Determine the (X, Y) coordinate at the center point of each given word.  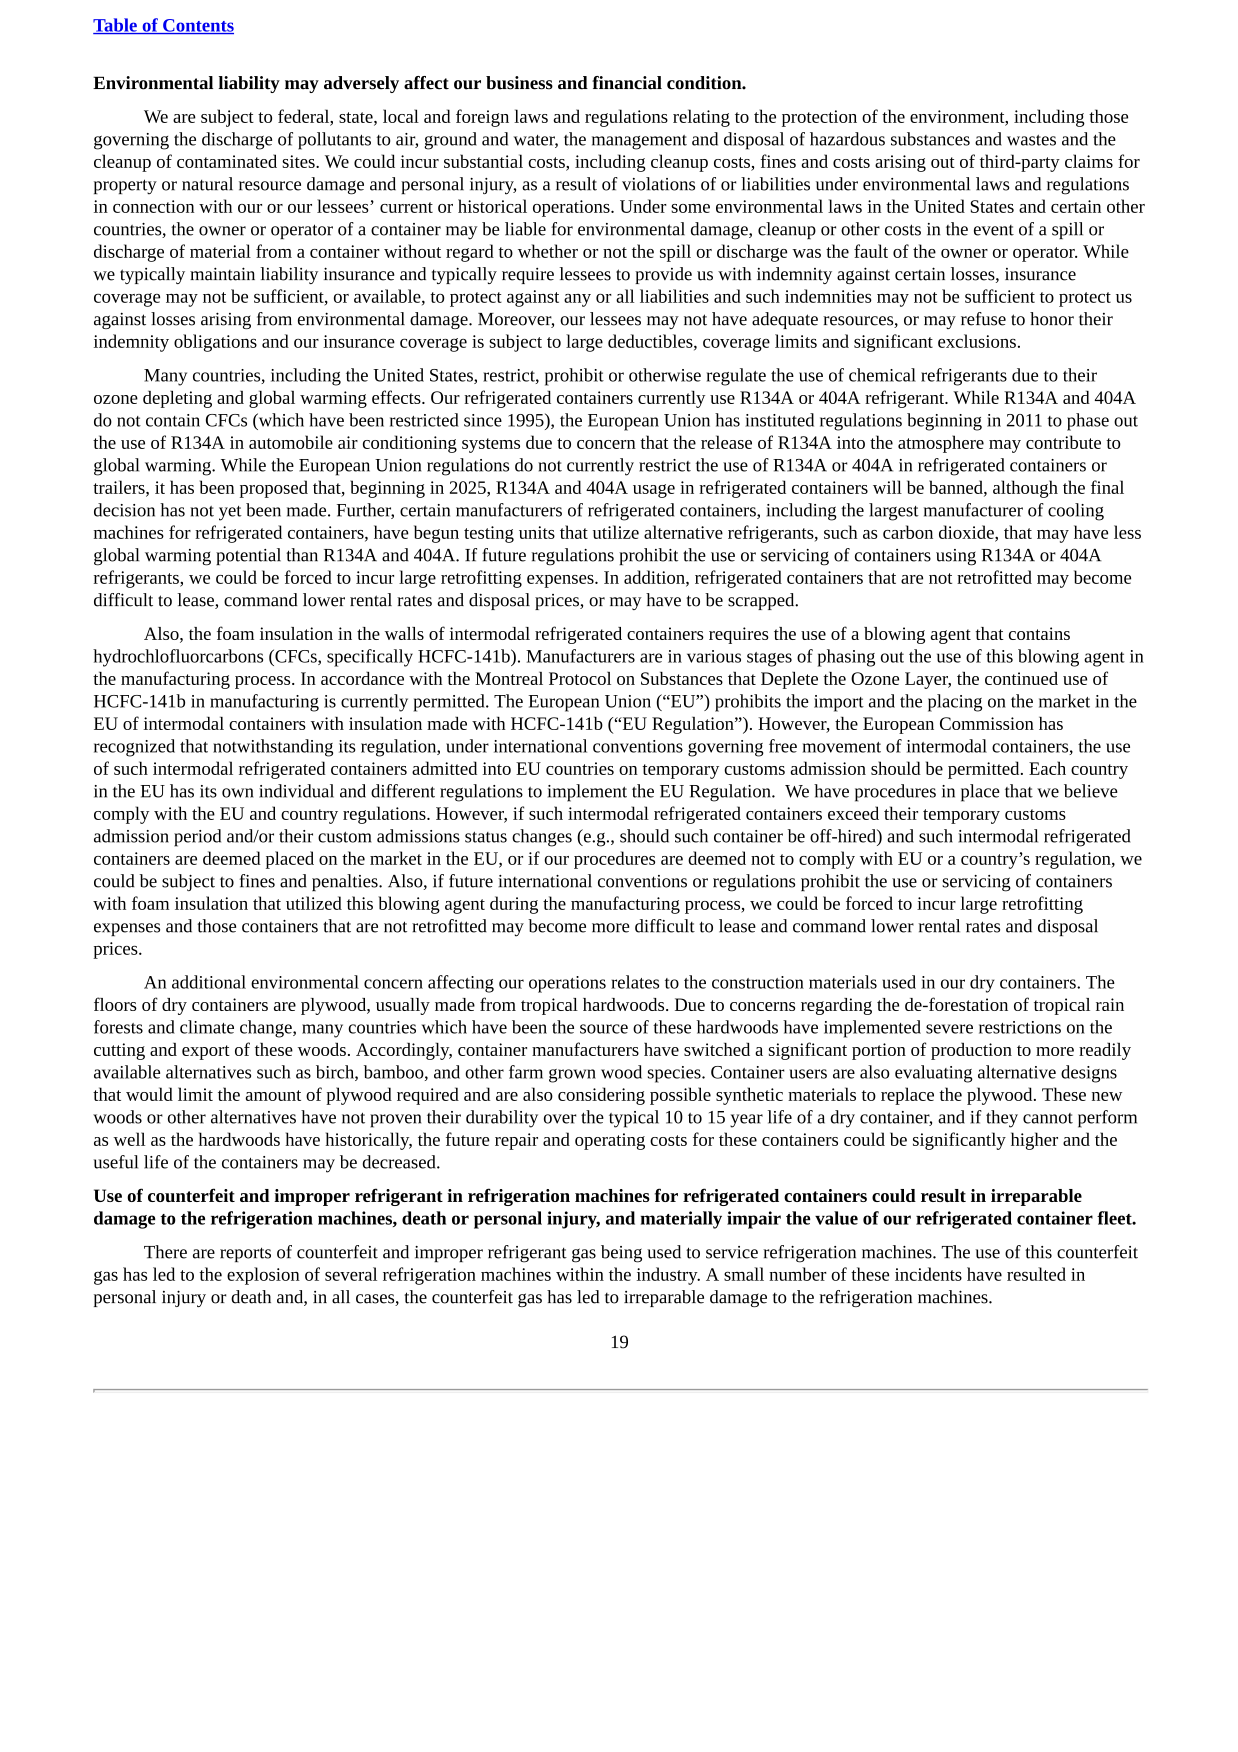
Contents (197, 26)
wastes (1031, 140)
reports (245, 1254)
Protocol (580, 678)
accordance (362, 678)
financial (627, 83)
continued (1021, 678)
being (621, 1254)
